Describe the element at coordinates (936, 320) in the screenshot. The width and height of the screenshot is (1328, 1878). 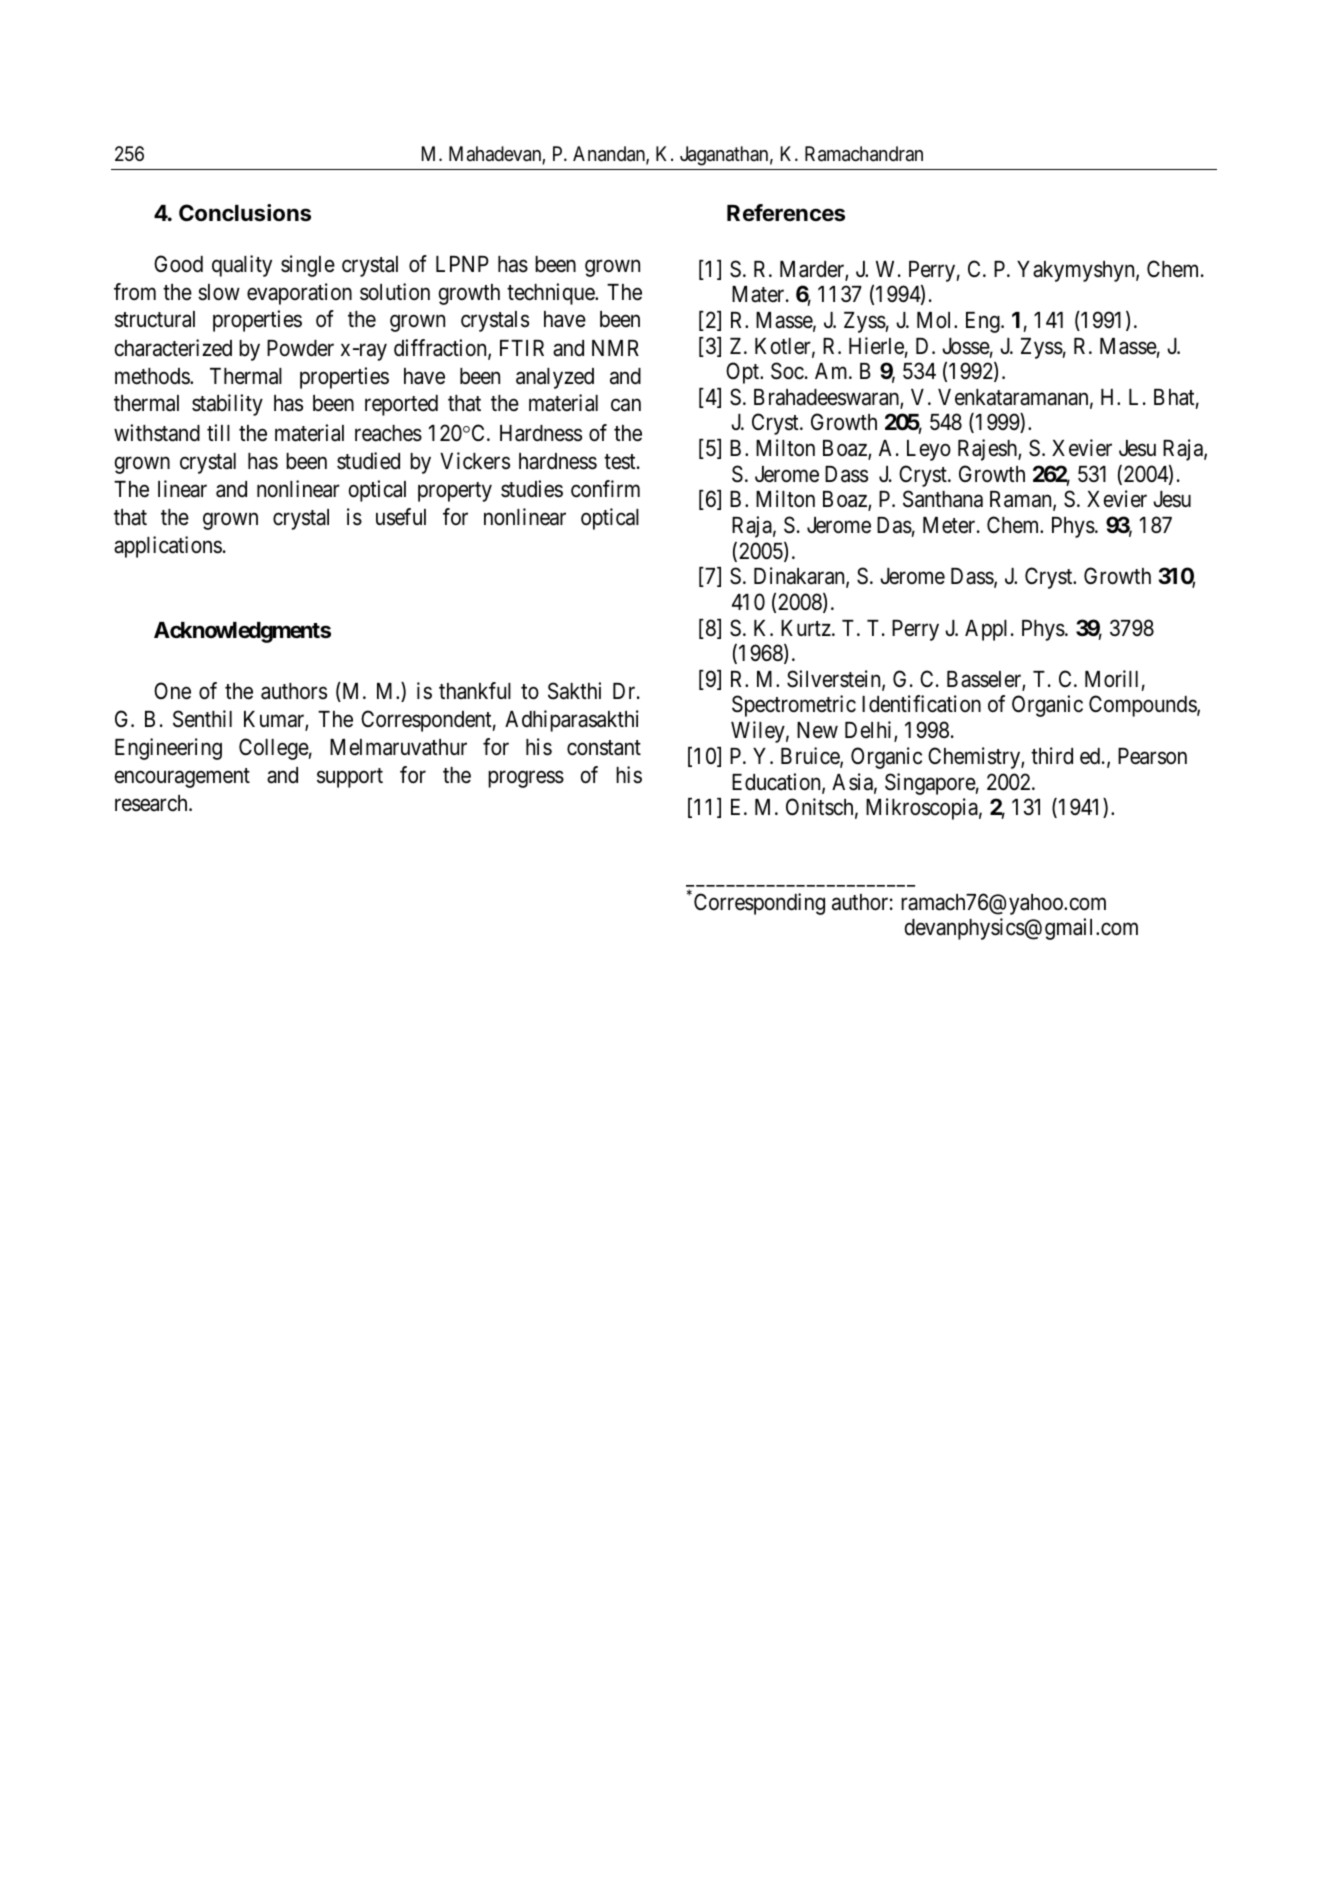
I see `Mol` at that location.
